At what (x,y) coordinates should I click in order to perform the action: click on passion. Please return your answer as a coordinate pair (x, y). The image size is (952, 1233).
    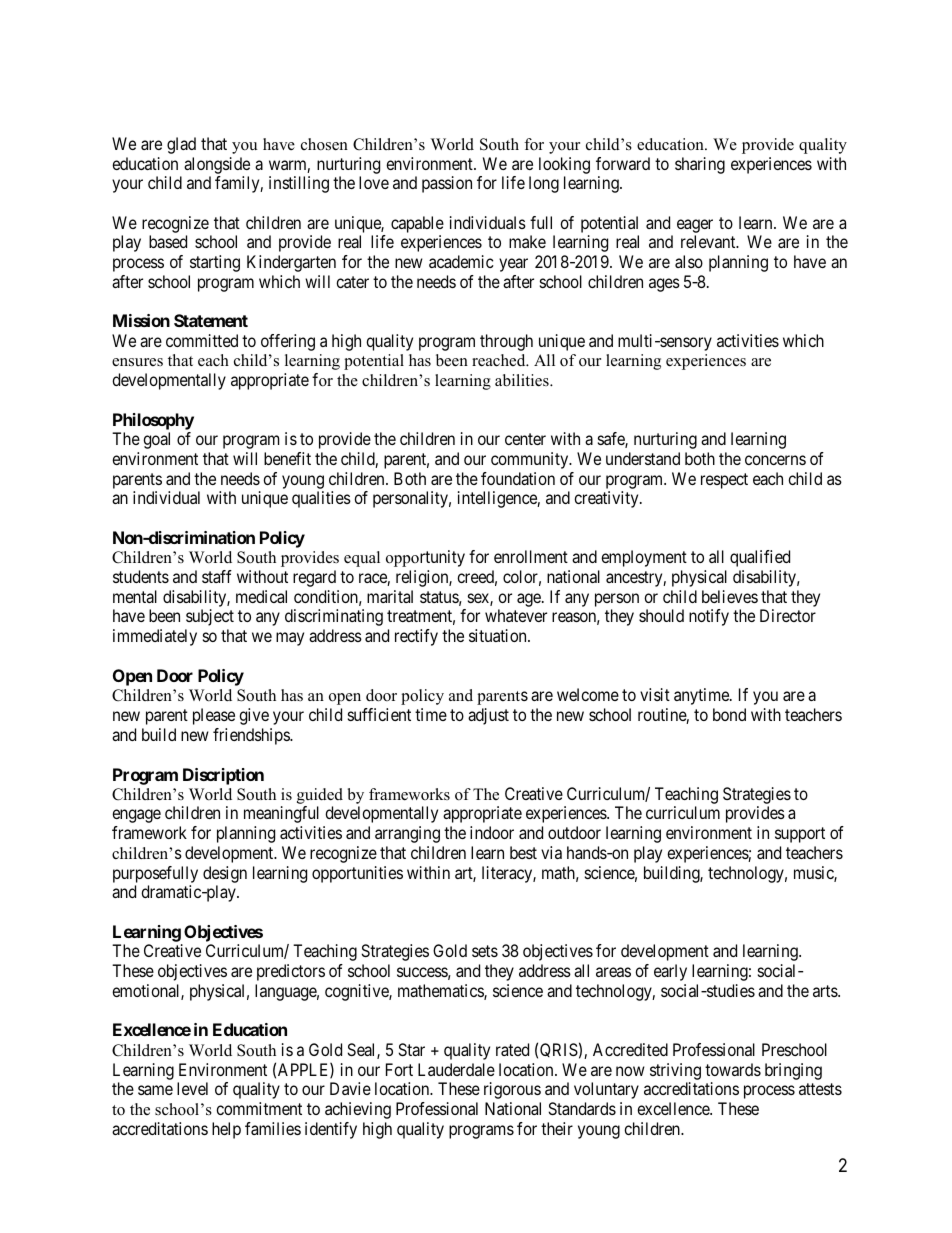
    Looking at the image, I should click on (447, 184).
